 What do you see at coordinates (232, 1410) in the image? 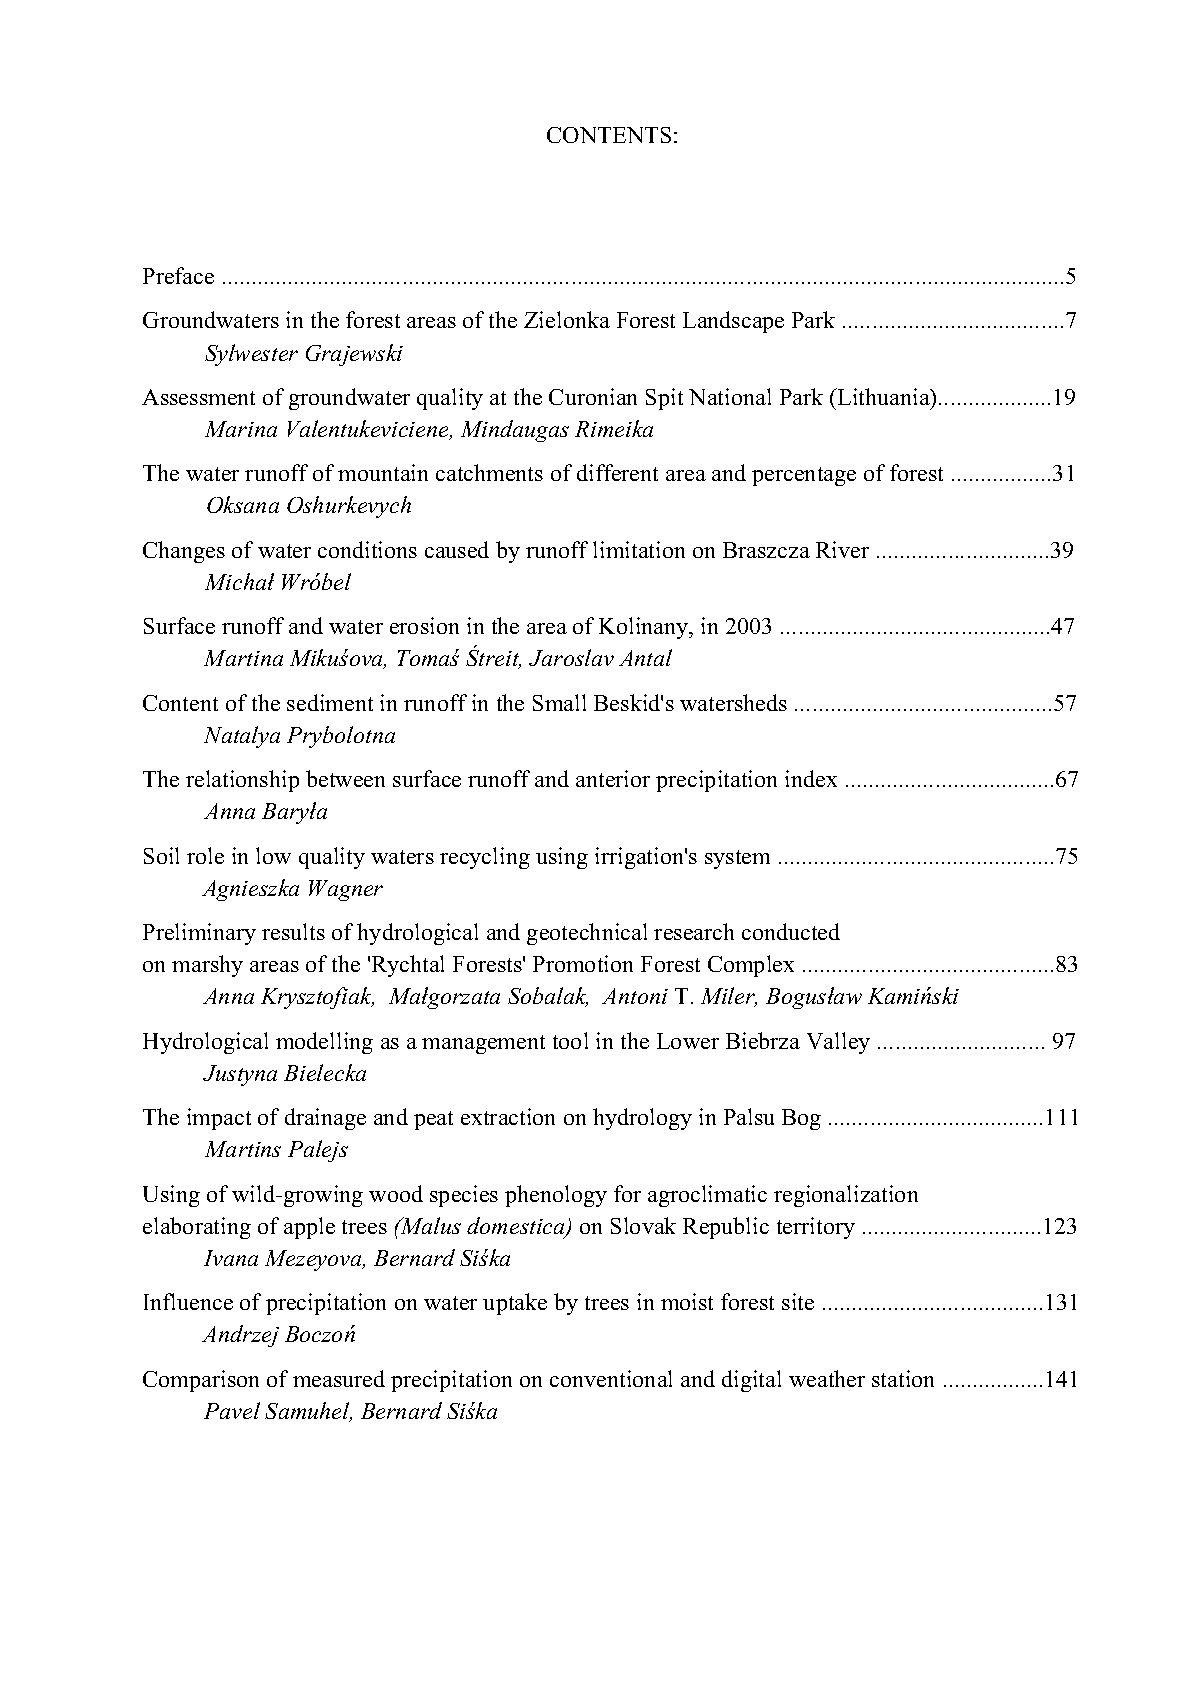
I see `Pavel` at bounding box center [232, 1410].
